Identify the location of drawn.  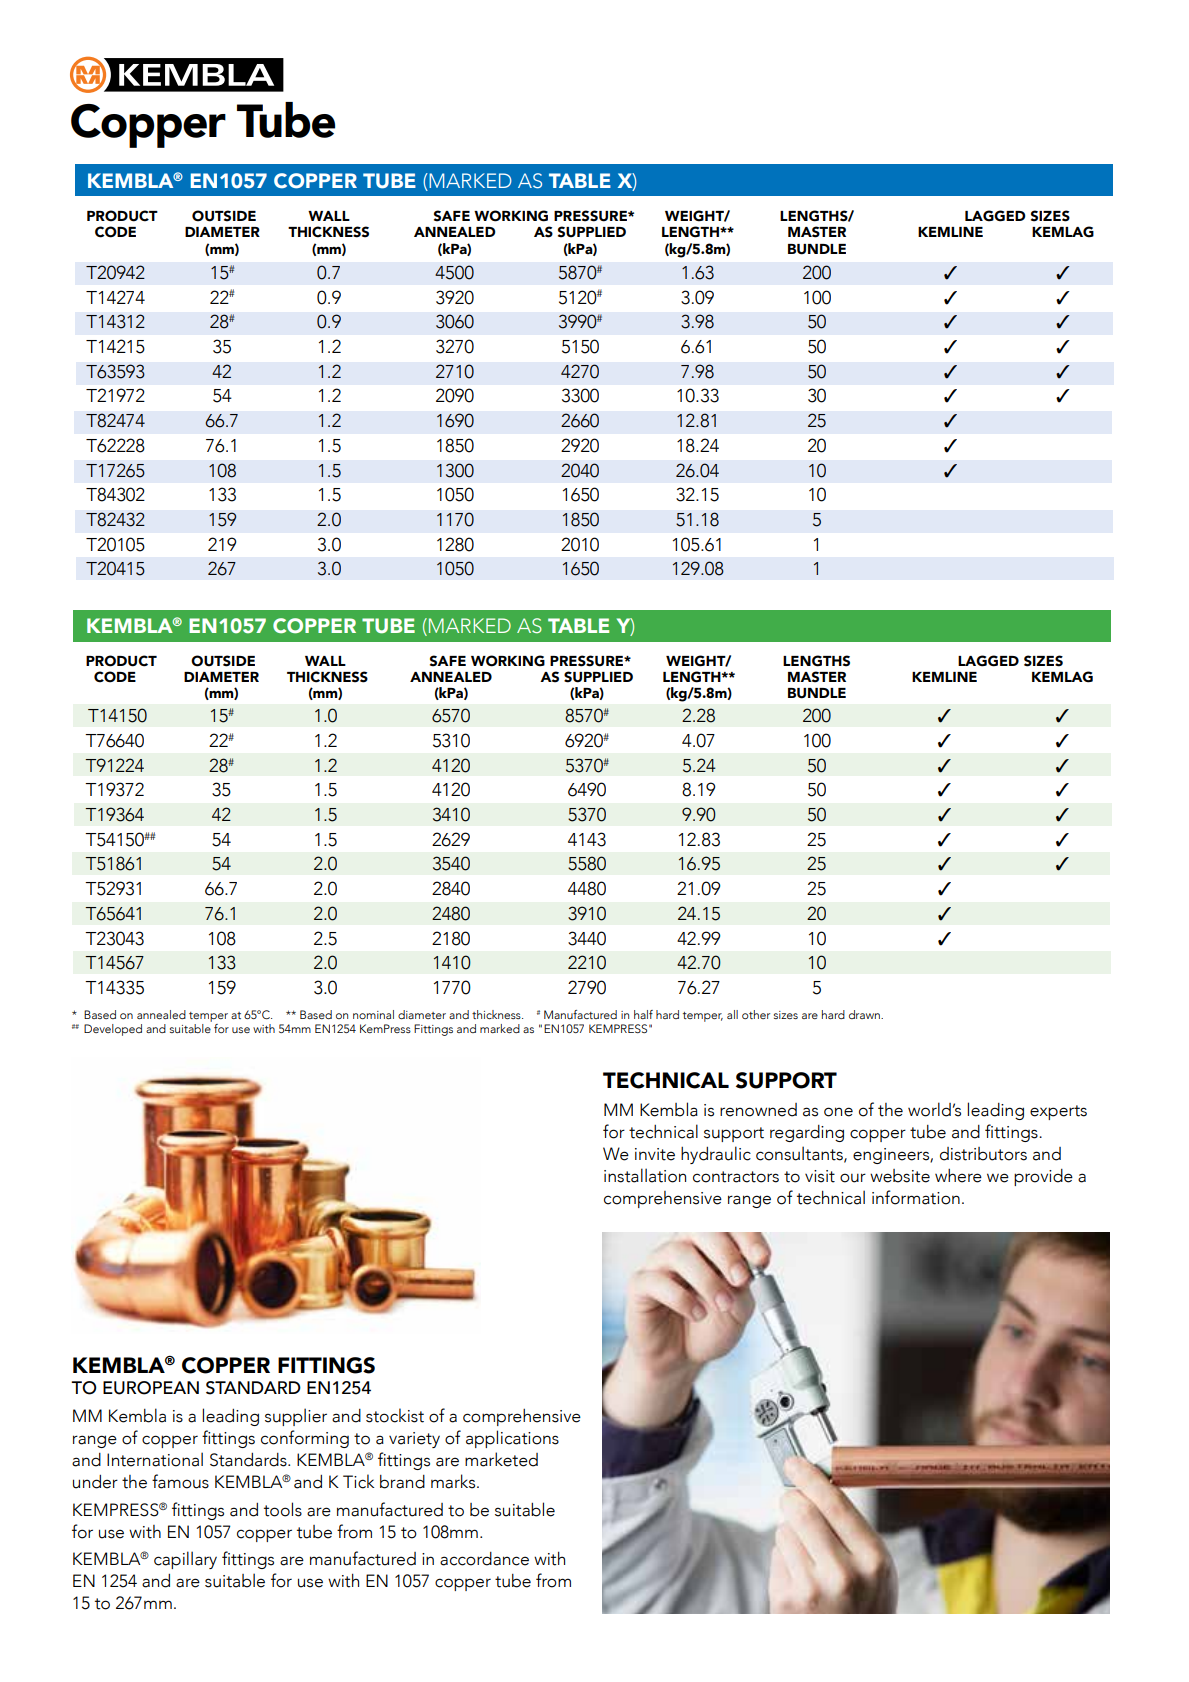
(865, 1014).
